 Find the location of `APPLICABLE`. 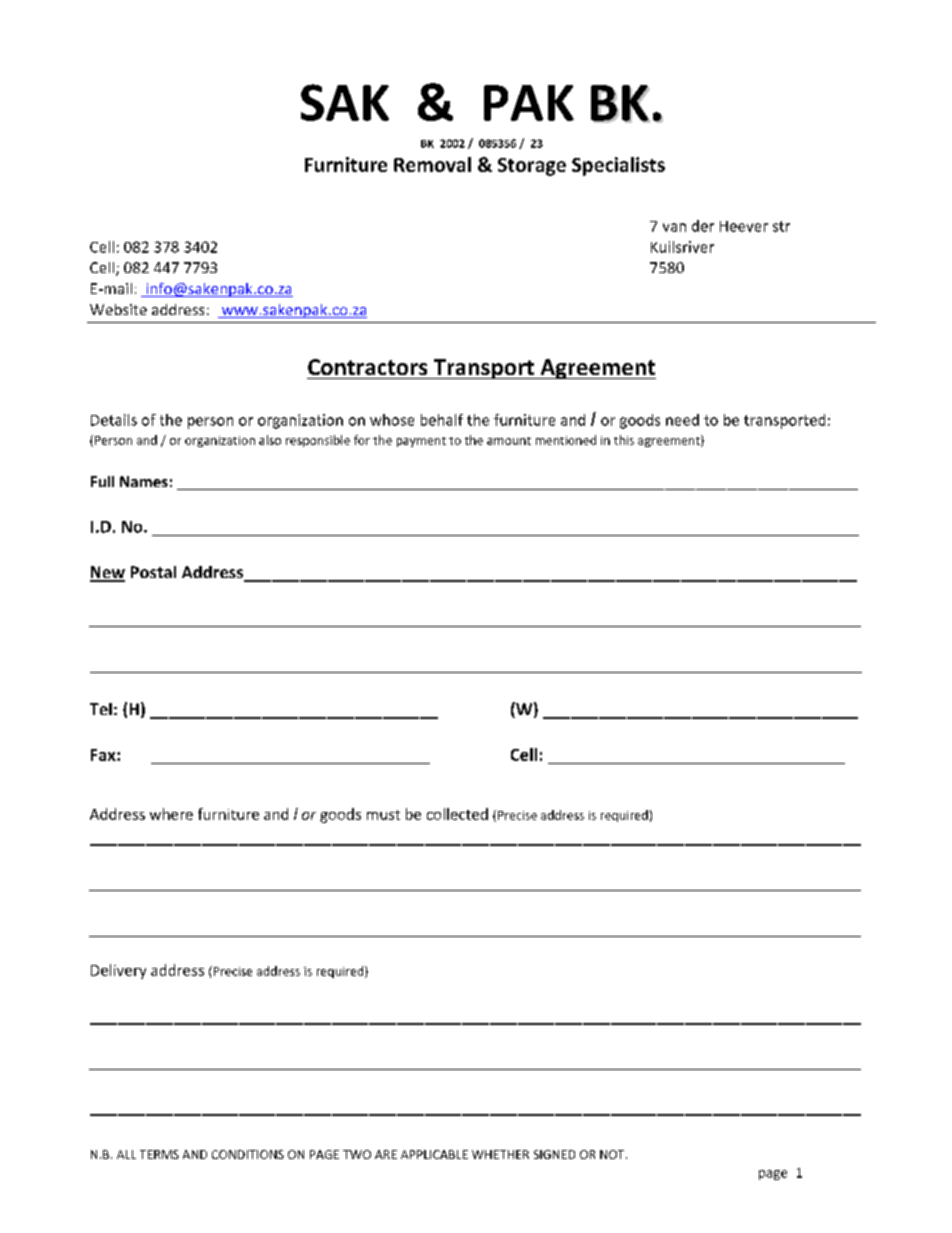

APPLICABLE is located at coordinates (434, 1154).
